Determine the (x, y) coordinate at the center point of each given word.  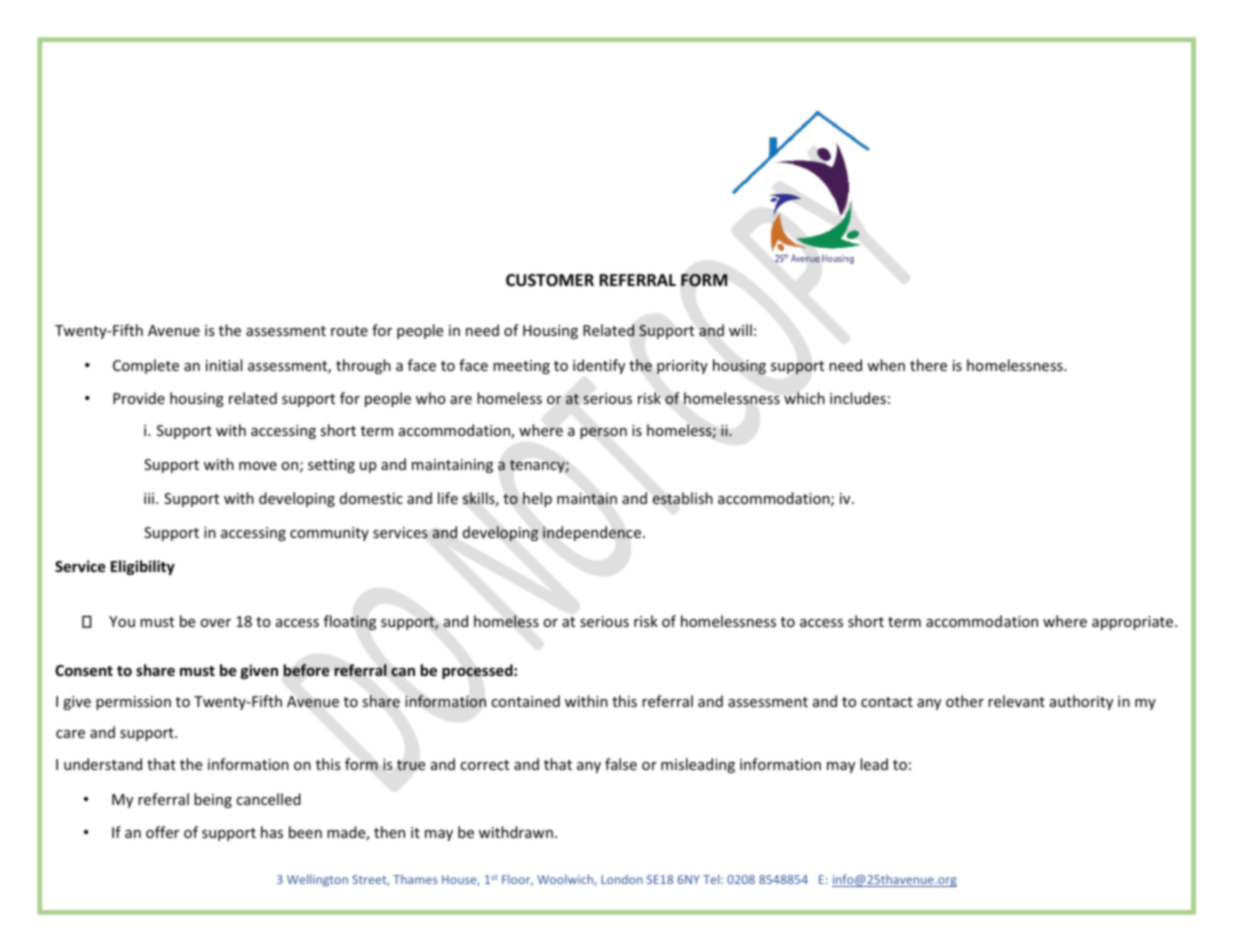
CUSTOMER (550, 280)
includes (858, 398)
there (928, 365)
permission (133, 703)
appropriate (1134, 623)
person (603, 433)
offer (162, 832)
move (258, 466)
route (349, 331)
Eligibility (143, 567)
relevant (1016, 701)
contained (525, 701)
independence (592, 533)
